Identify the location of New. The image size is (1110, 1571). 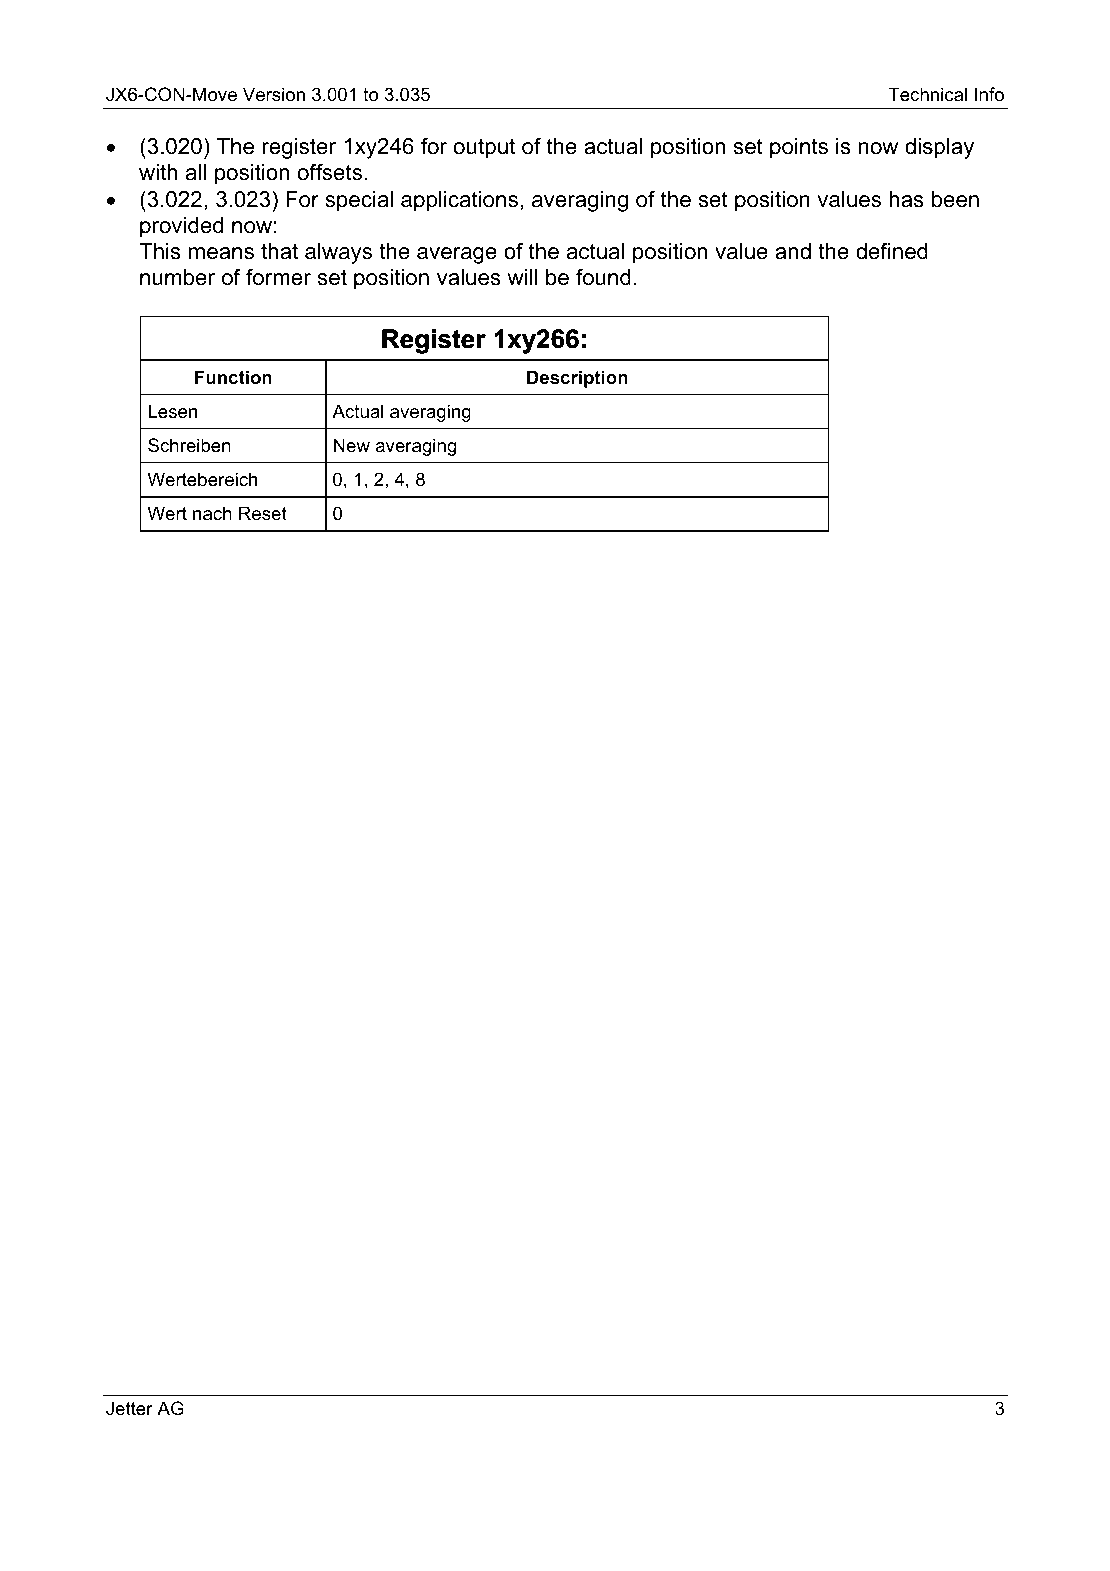
(352, 445).
